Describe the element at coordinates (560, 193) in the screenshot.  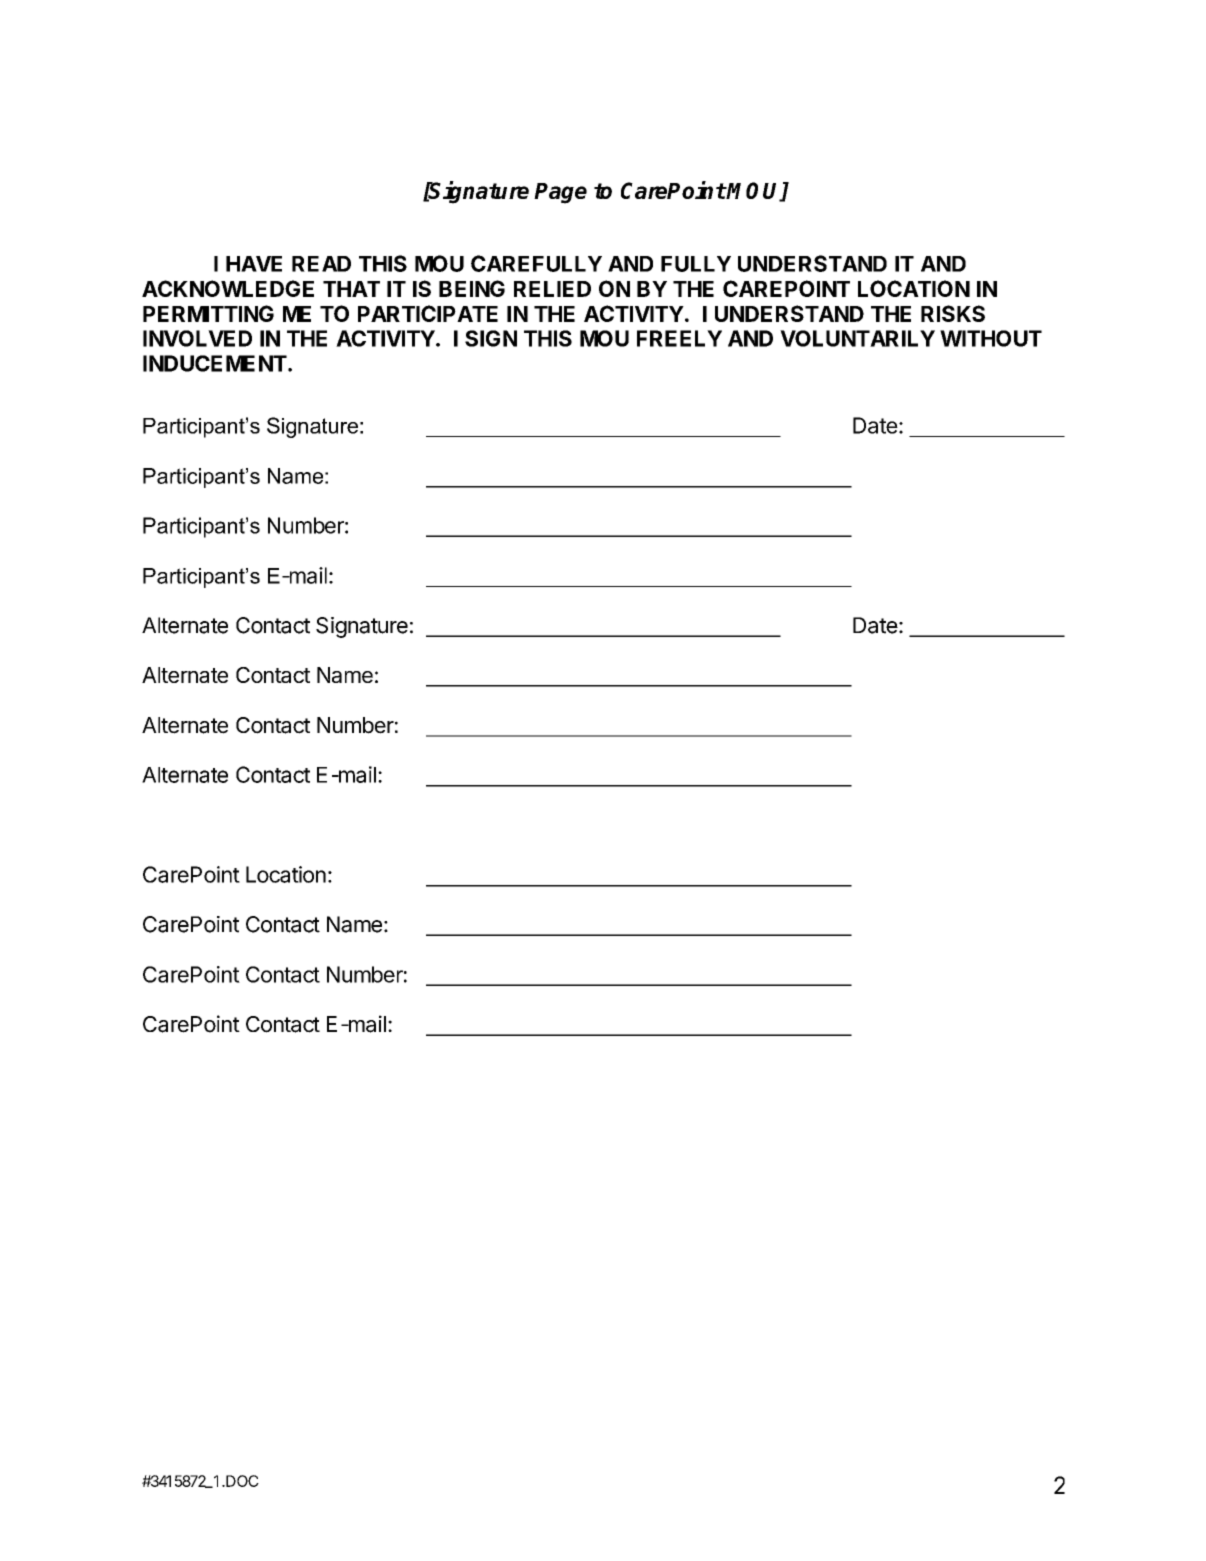
I see `Page` at that location.
